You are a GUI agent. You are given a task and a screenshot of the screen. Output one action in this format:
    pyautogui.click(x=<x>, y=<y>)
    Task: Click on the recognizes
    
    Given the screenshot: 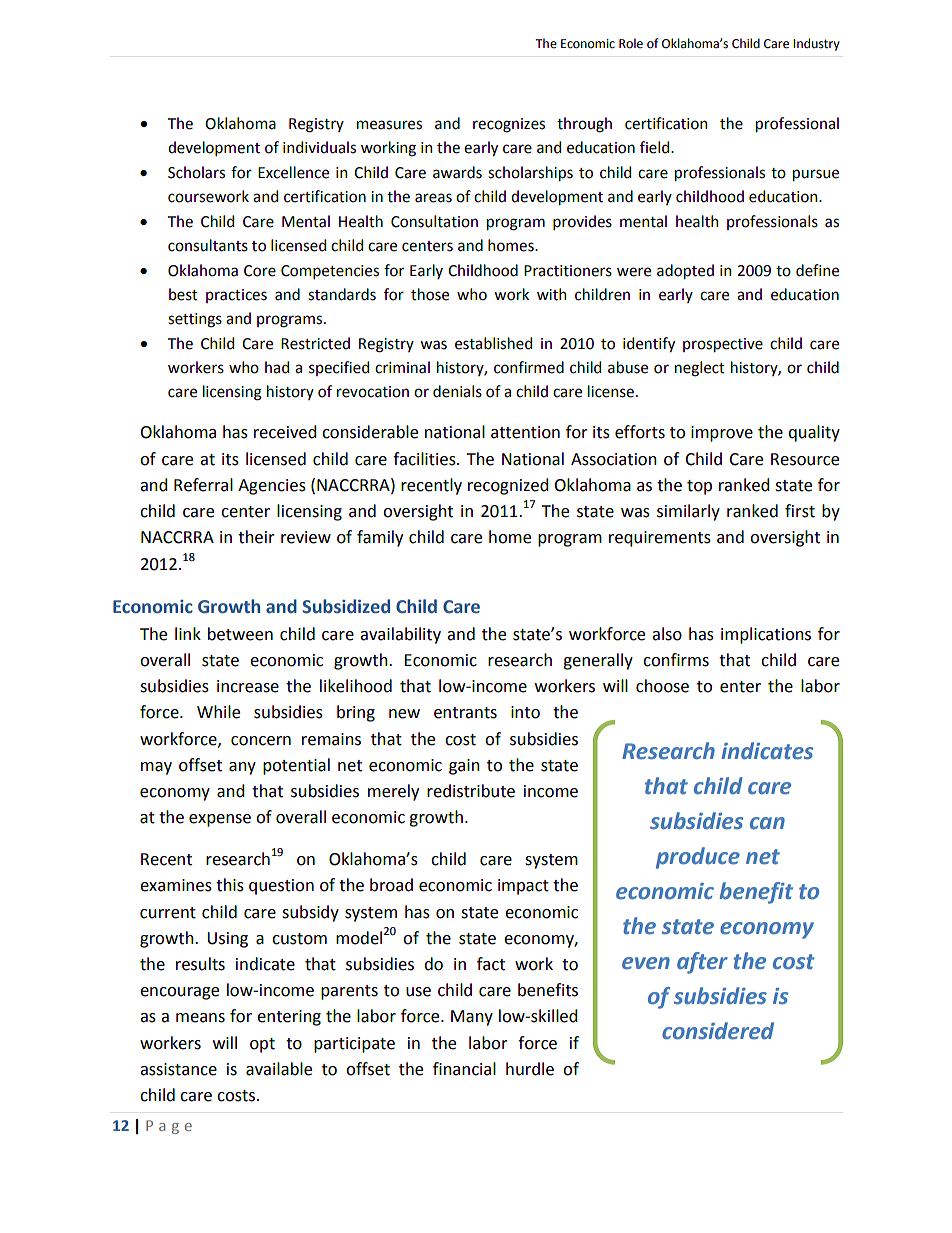 What is the action you would take?
    pyautogui.click(x=509, y=125)
